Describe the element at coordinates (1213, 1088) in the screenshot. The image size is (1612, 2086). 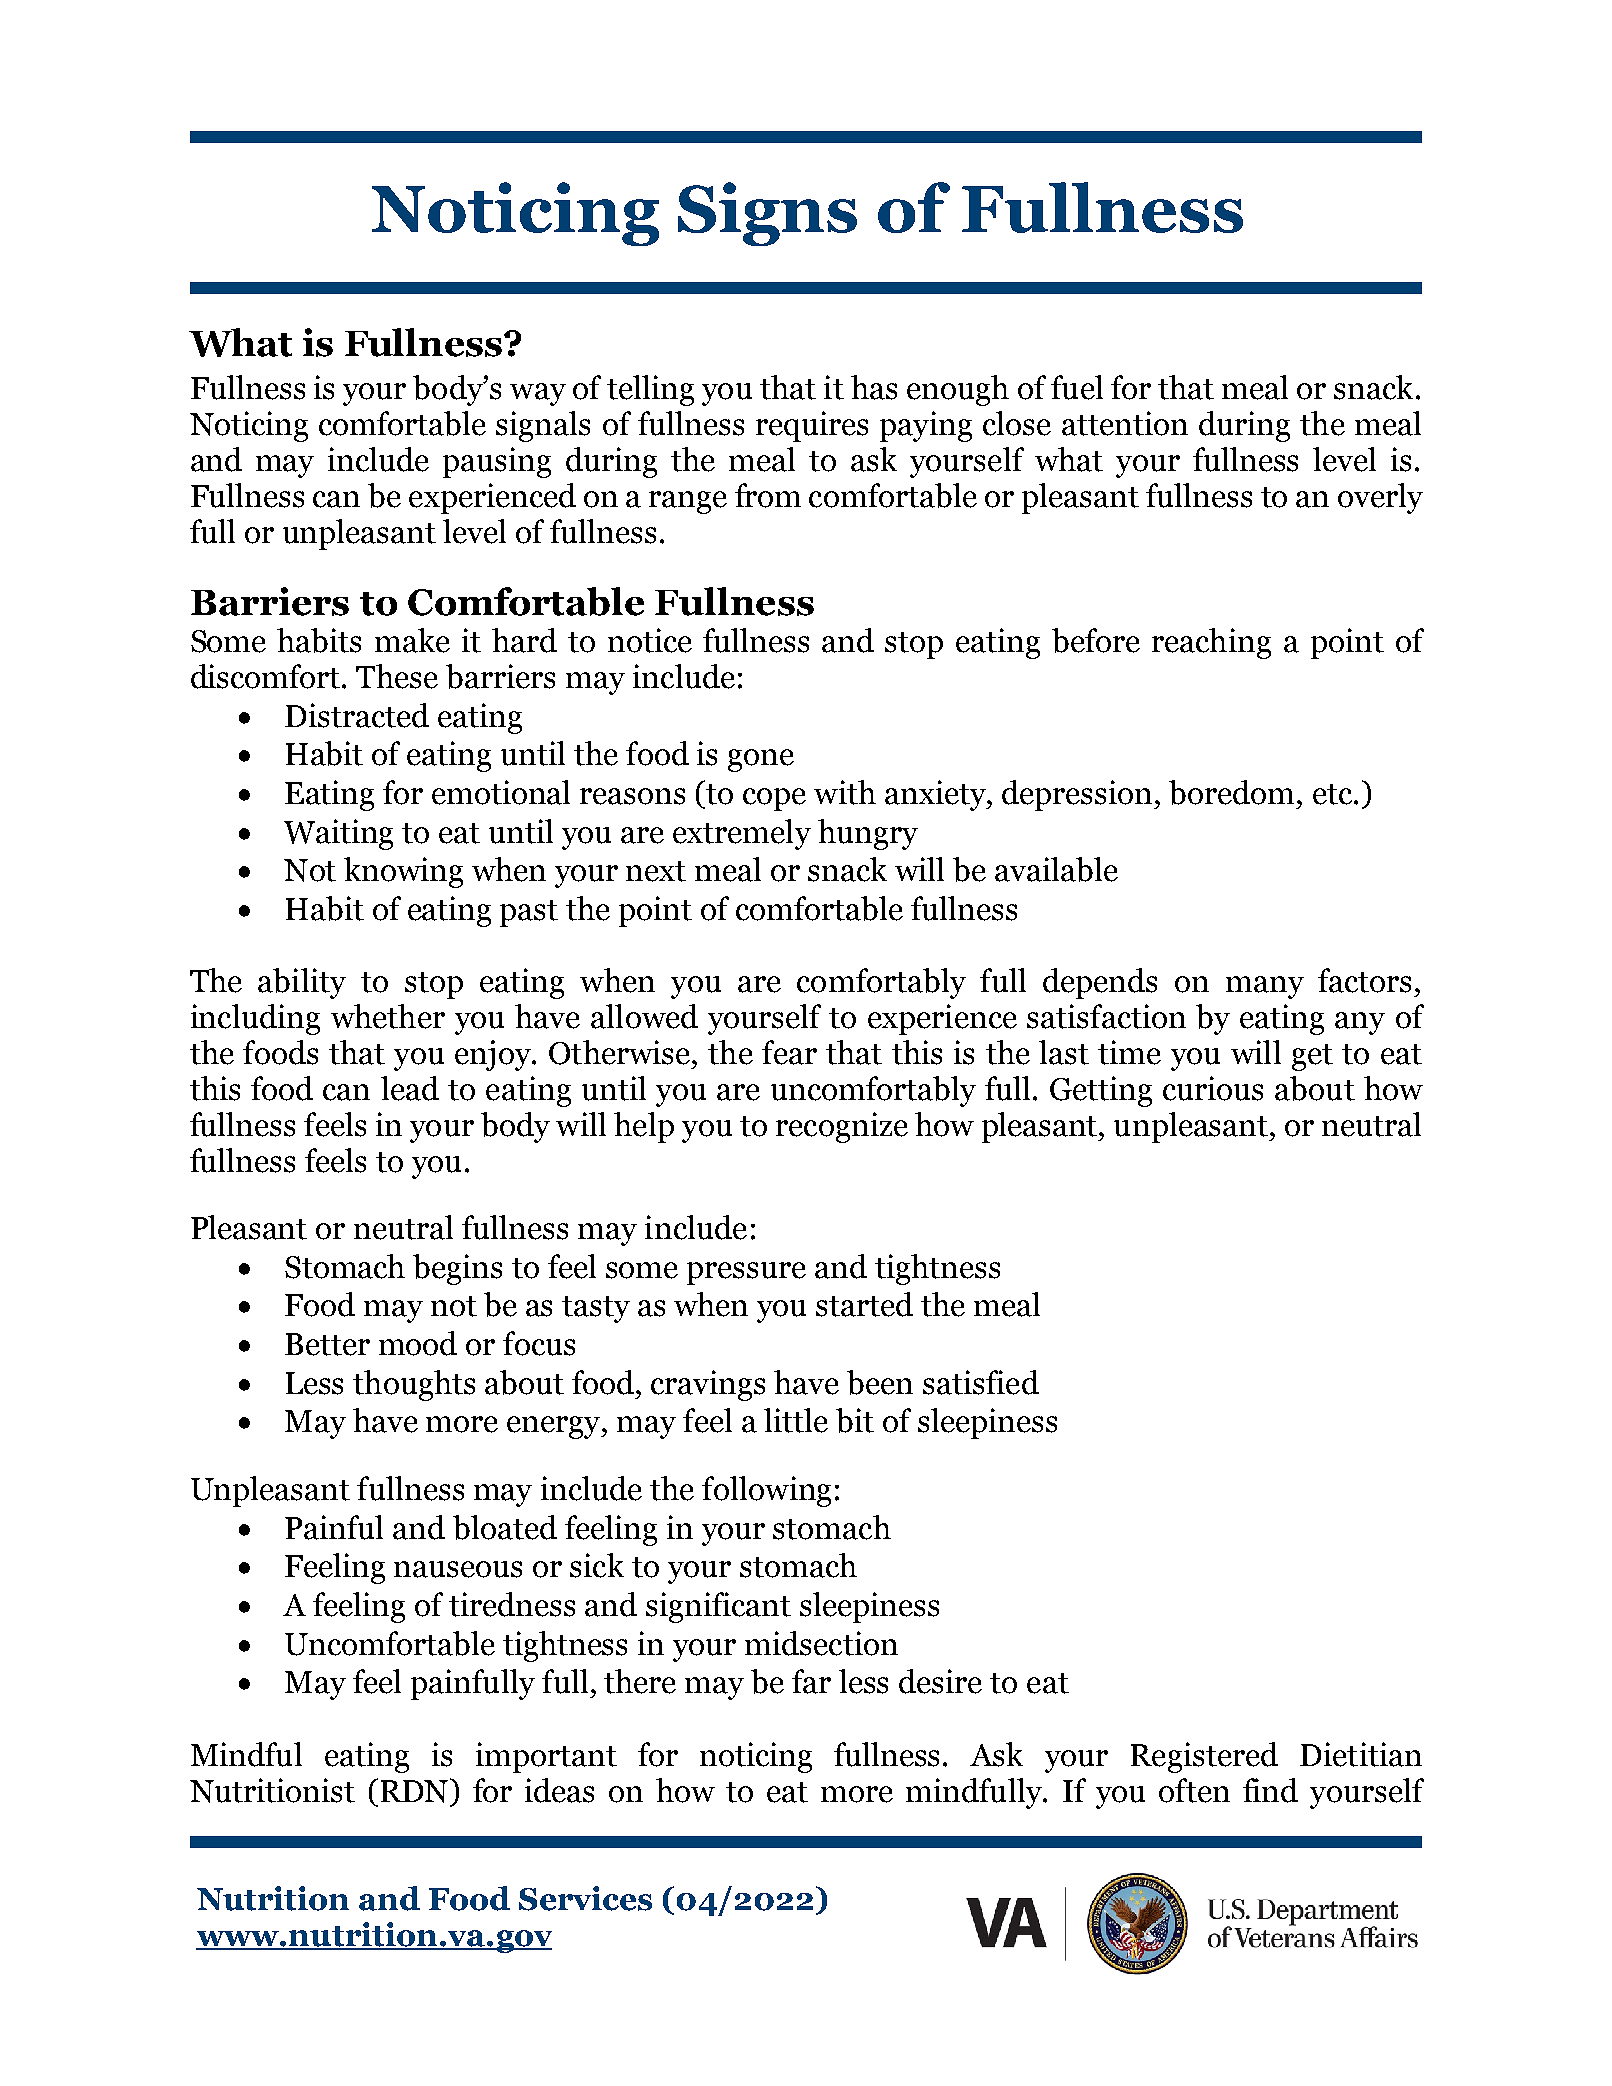
I see `curious` at that location.
